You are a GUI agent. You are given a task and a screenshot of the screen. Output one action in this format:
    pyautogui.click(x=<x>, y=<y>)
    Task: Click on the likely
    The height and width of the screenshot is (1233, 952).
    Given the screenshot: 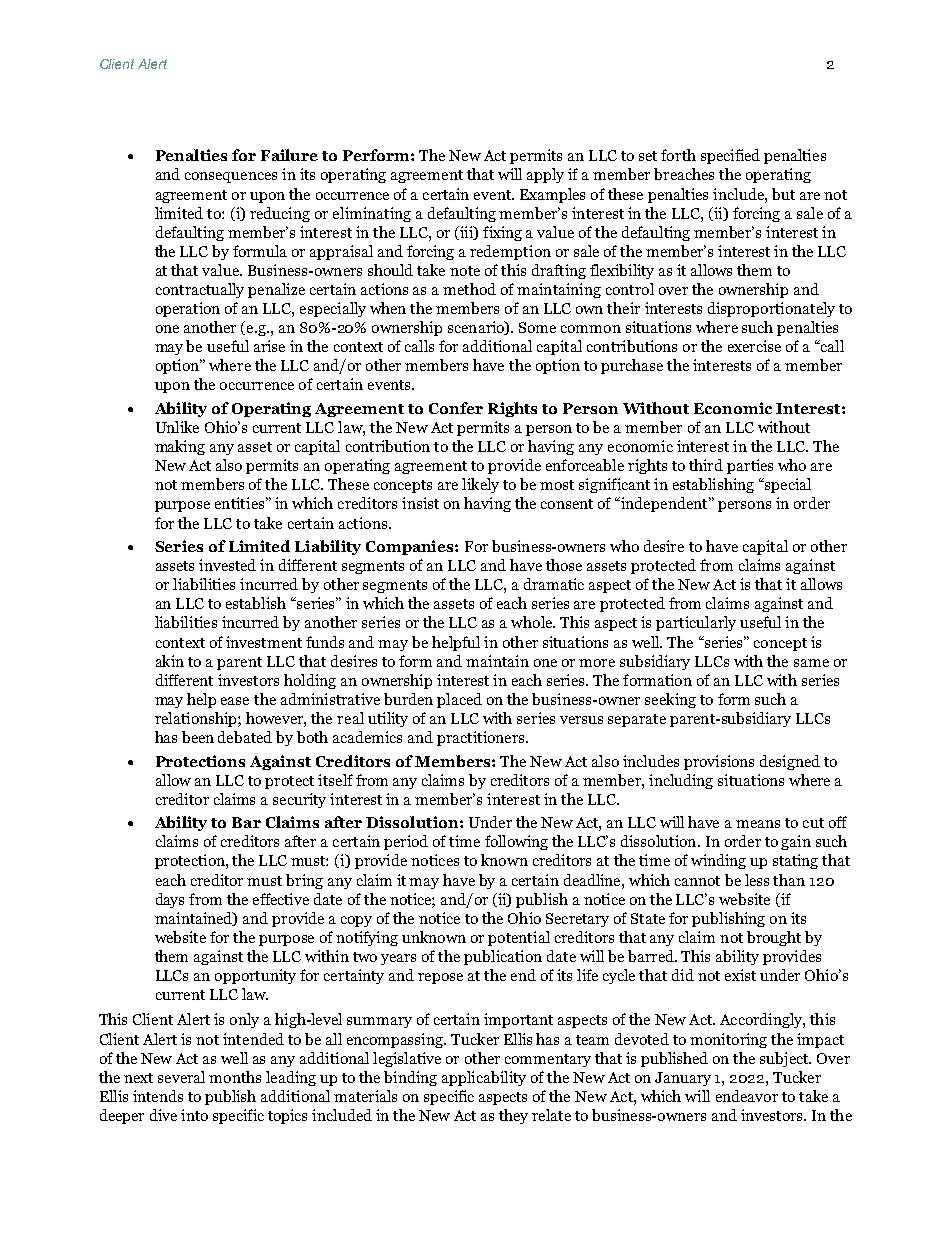 What is the action you would take?
    pyautogui.click(x=480, y=485)
